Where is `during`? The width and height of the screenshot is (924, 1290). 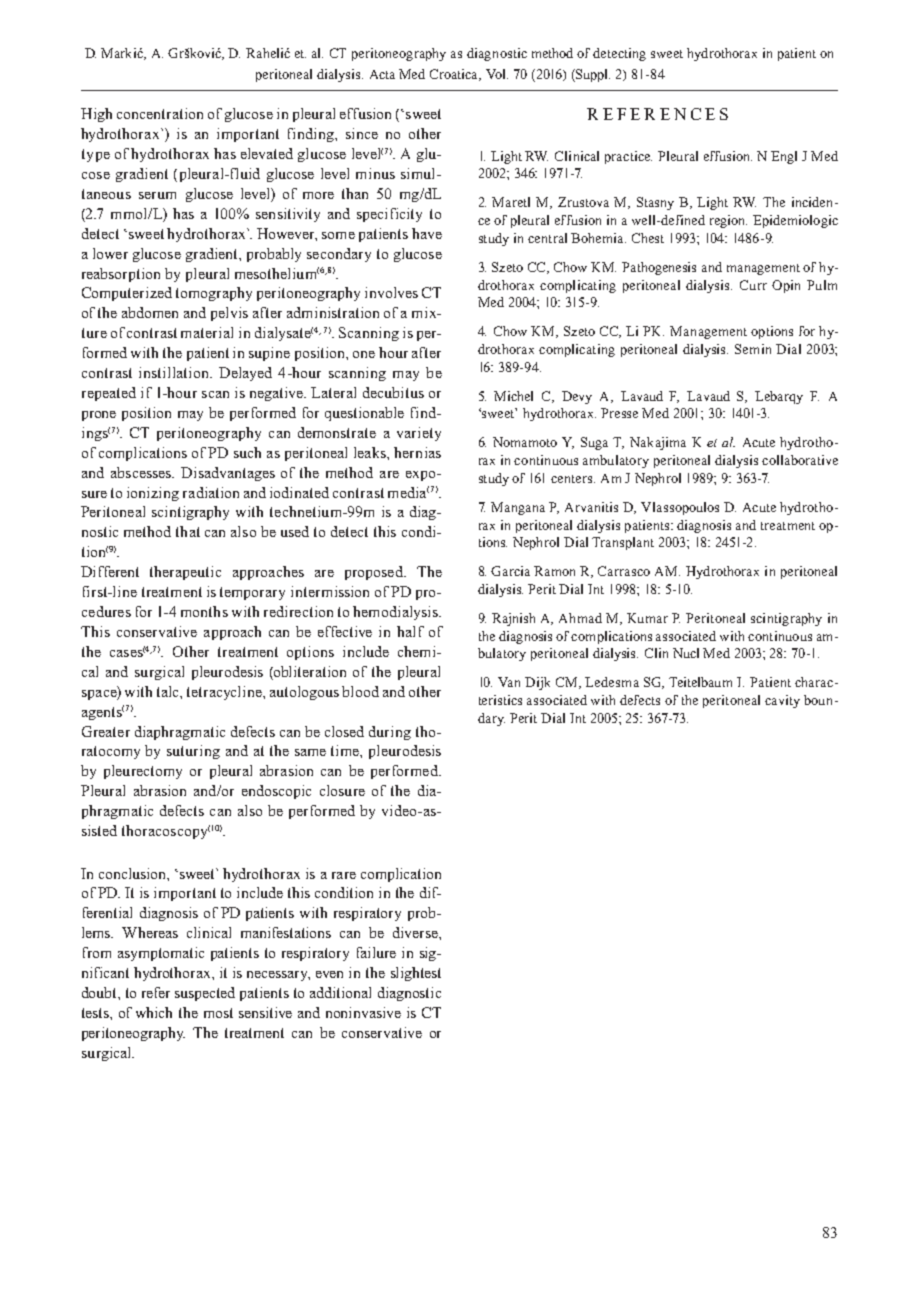 during is located at coordinates (390, 733).
